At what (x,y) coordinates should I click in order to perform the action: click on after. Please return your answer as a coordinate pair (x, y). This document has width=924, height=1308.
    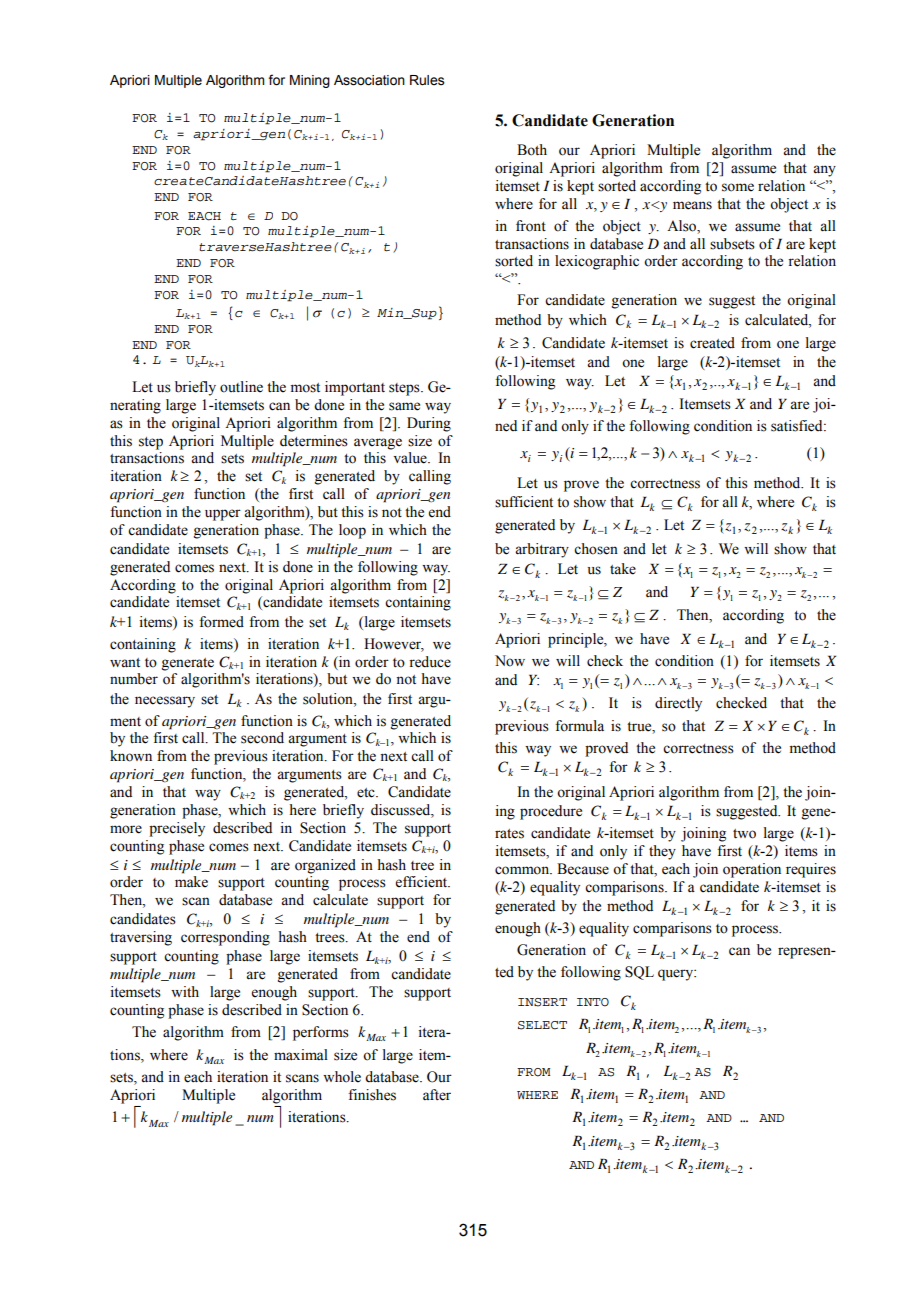
    Looking at the image, I should click on (437, 1095).
